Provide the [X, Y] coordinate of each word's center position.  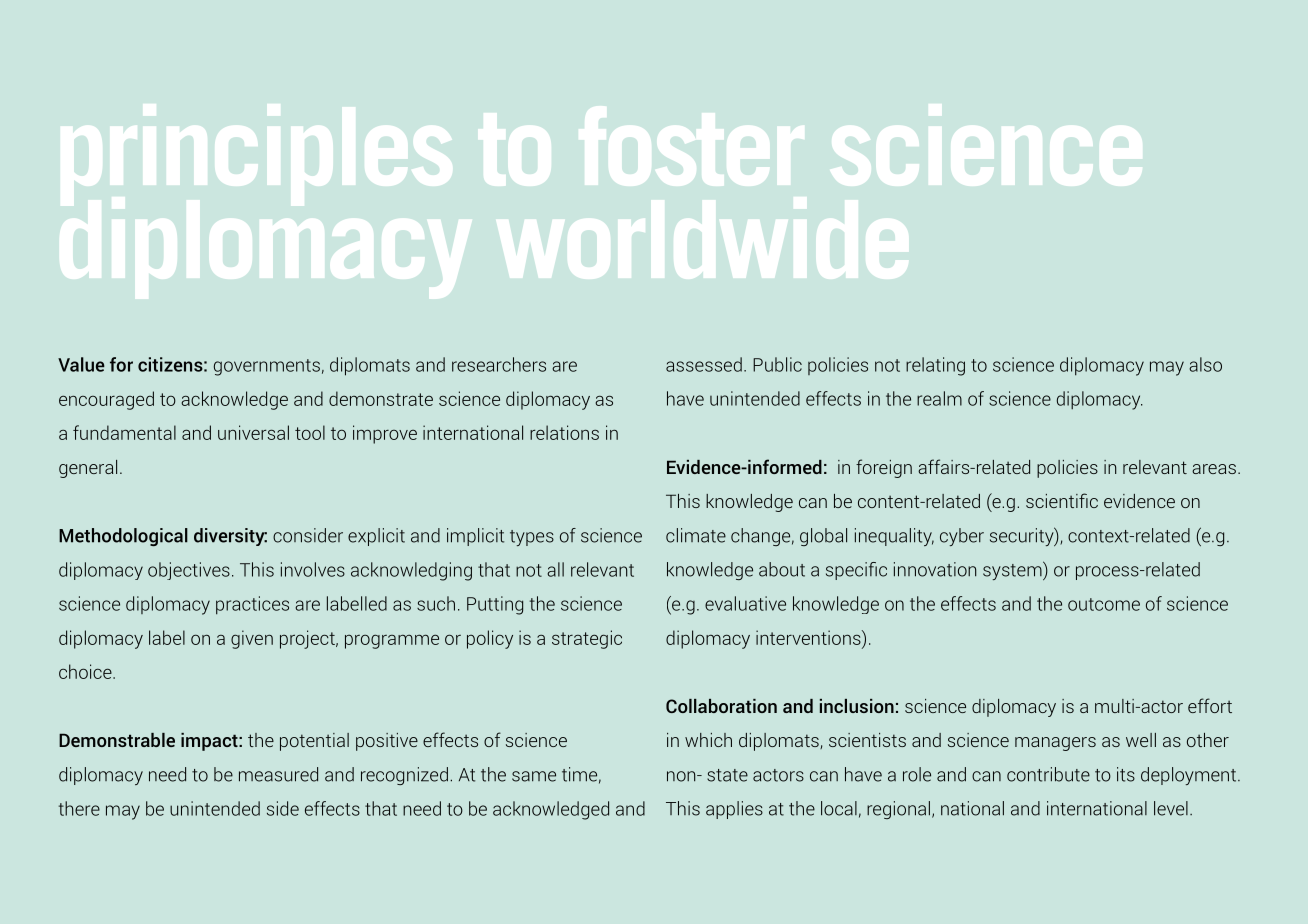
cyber [962, 537]
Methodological [123, 537]
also [1205, 364]
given [252, 639]
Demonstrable [117, 740]
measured [278, 774]
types [532, 538]
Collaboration [721, 706]
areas [1214, 469]
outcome [1104, 604]
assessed [704, 364]
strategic [587, 639]
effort [1210, 705]
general [88, 469]
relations [564, 432]
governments [267, 367]
